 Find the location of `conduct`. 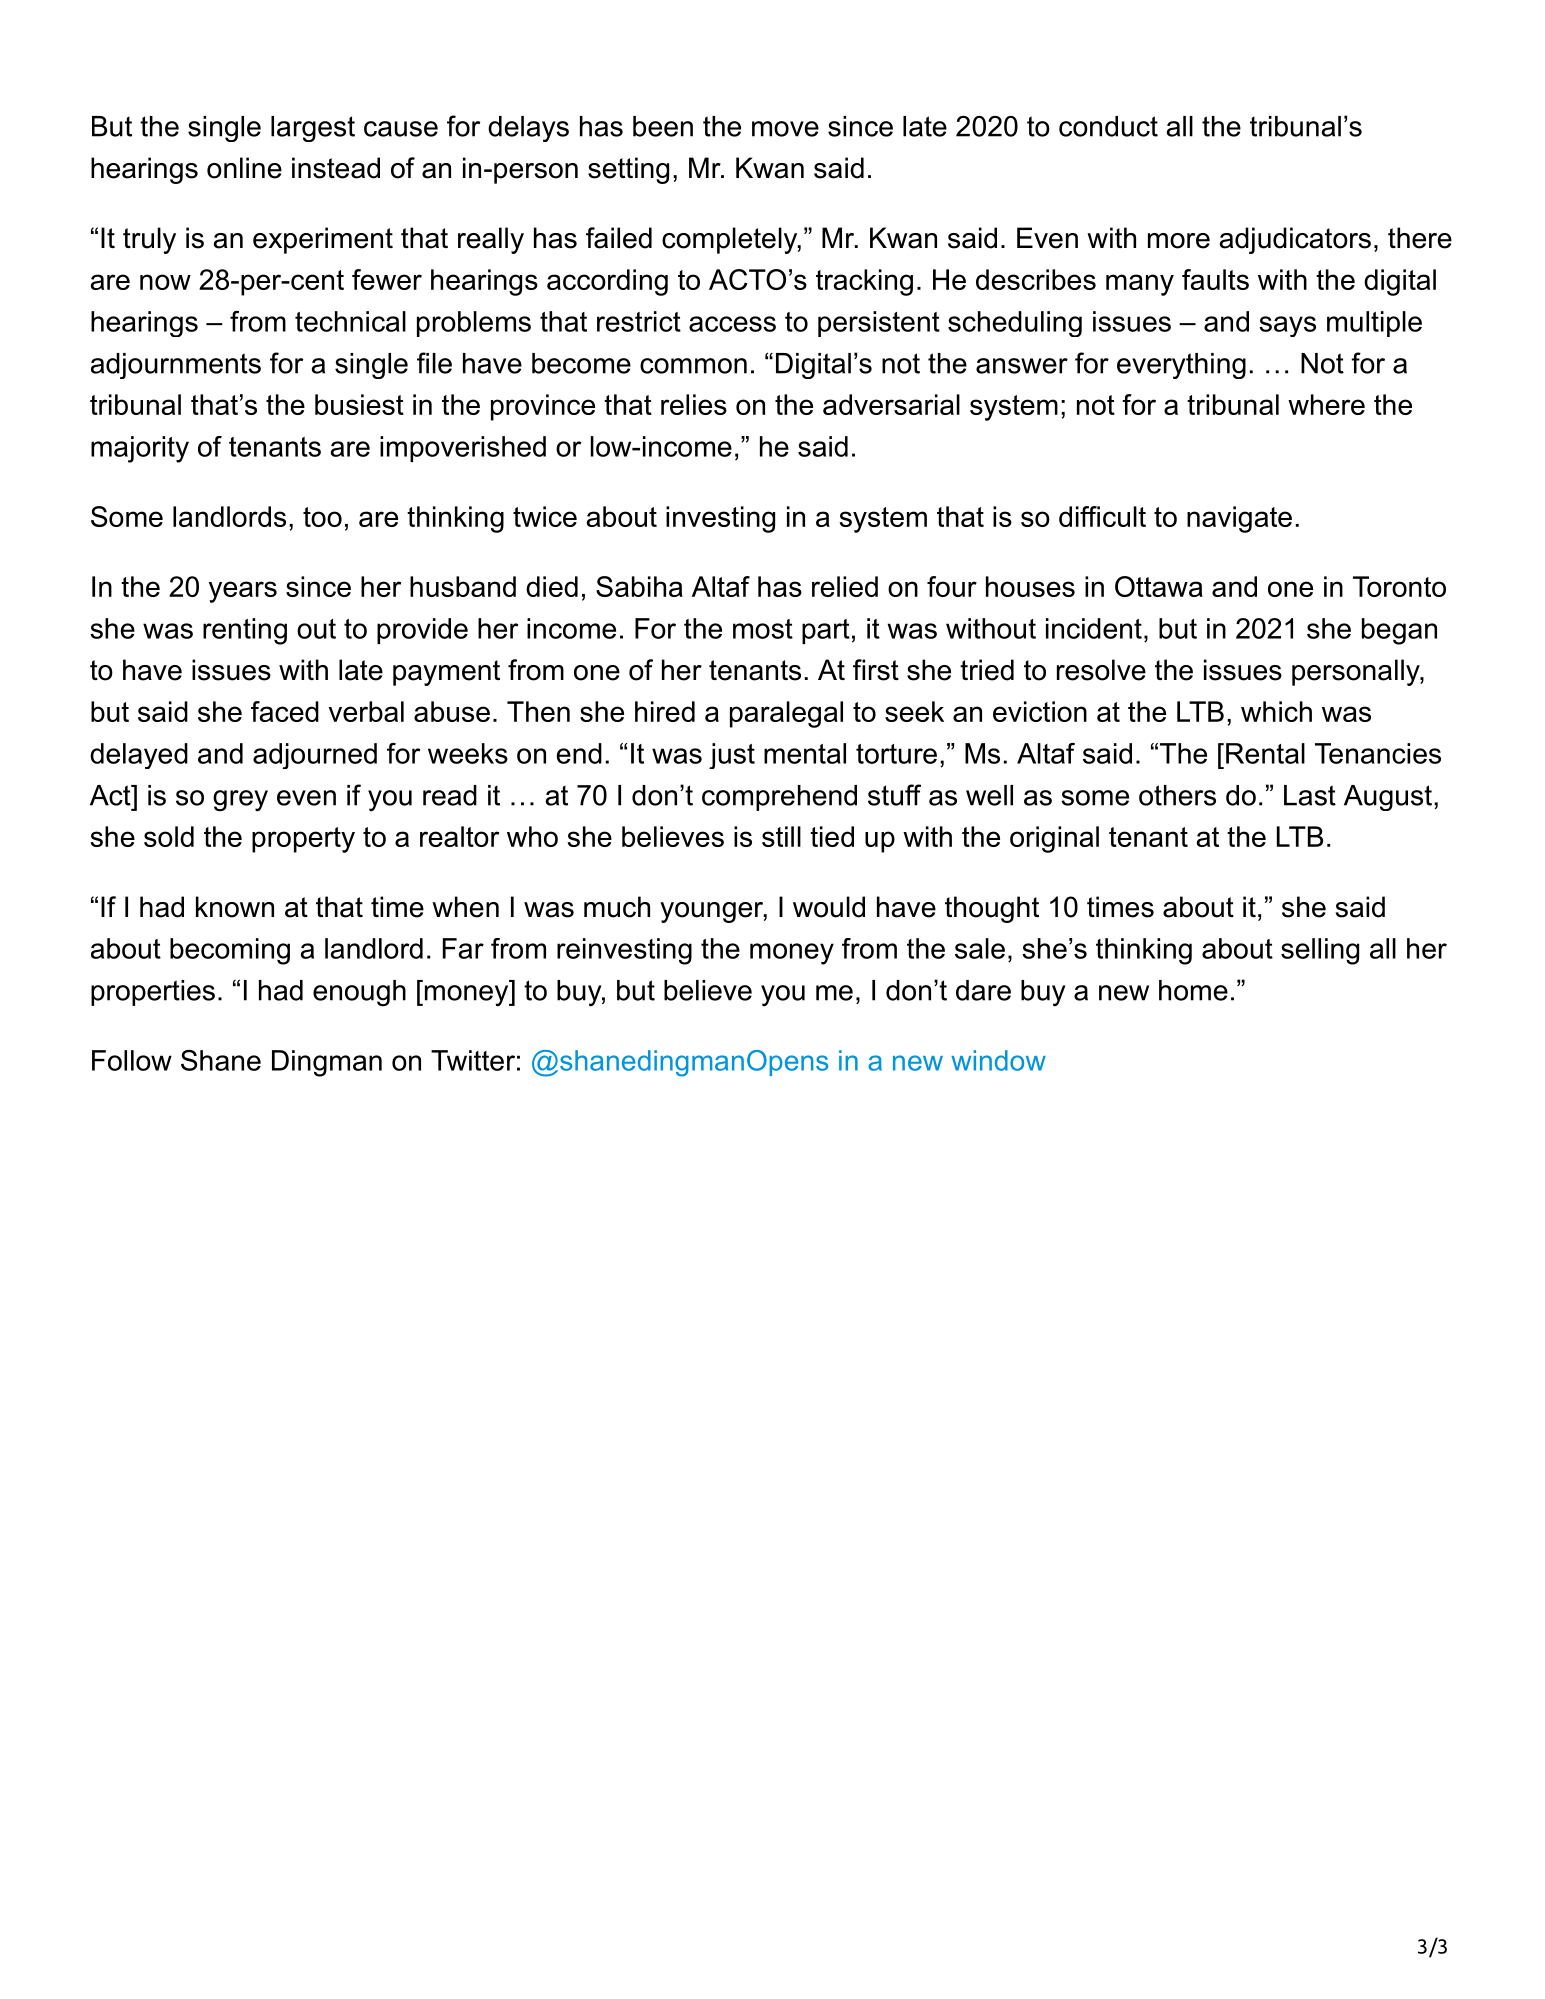

conduct is located at coordinates (1108, 126).
